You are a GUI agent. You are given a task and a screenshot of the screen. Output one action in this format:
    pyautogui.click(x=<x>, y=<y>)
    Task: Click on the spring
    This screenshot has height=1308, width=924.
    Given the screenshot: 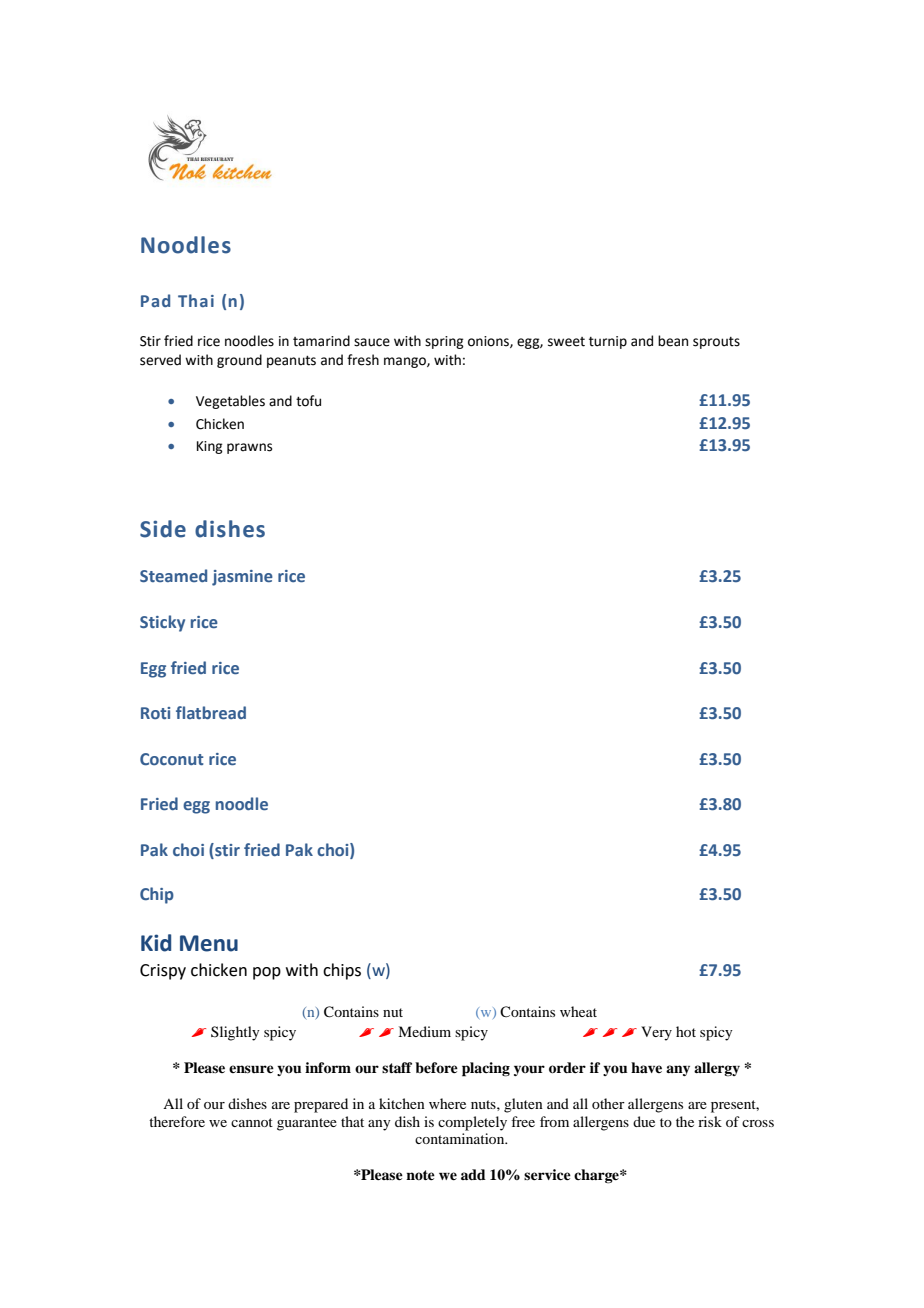 What is the action you would take?
    pyautogui.click(x=444, y=342)
